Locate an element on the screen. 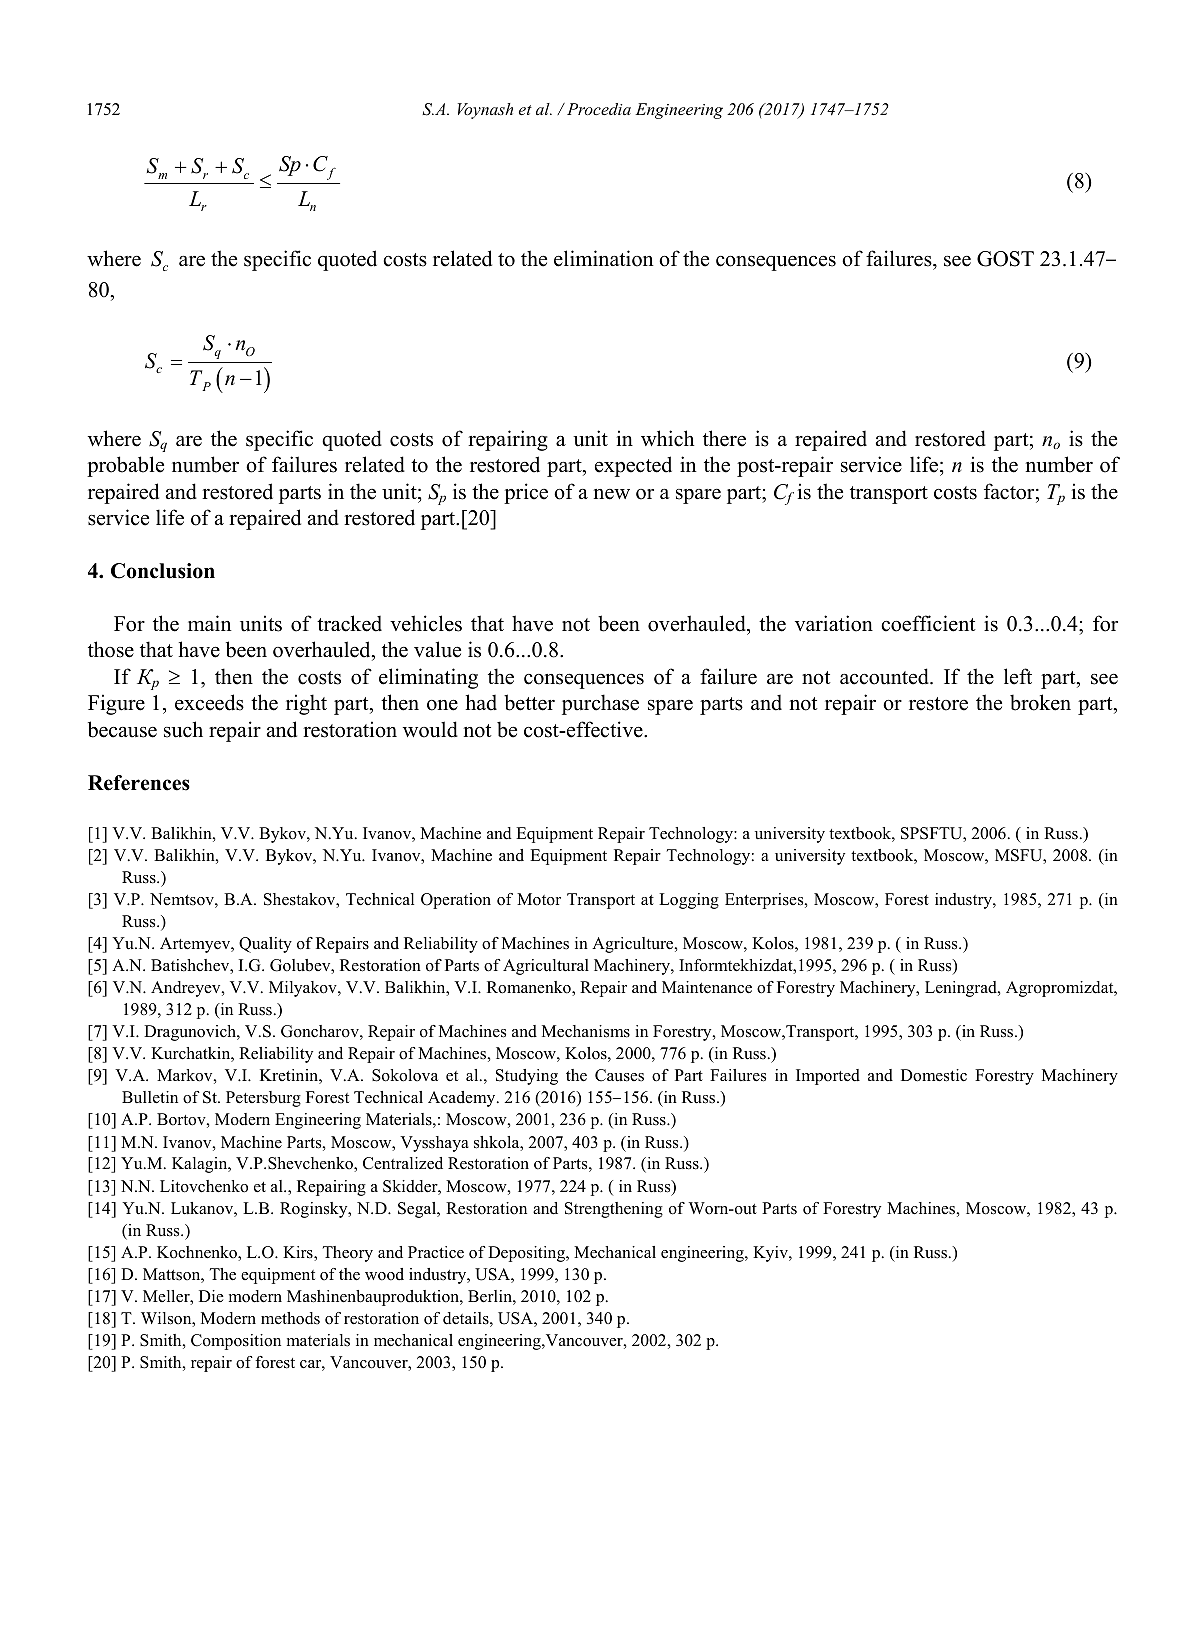  broken is located at coordinates (1040, 702).
